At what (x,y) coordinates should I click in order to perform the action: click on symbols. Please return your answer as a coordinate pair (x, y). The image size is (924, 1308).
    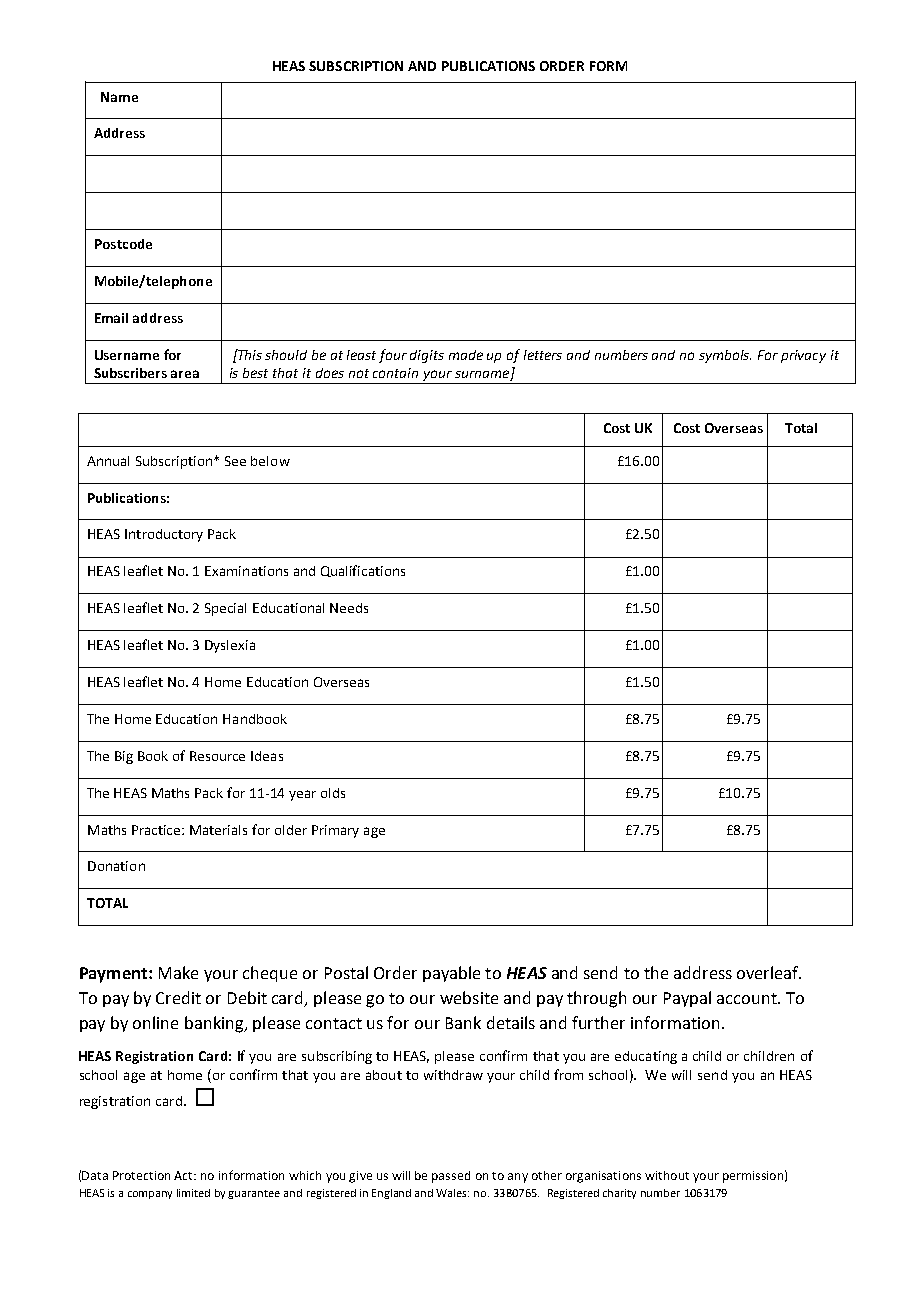
    Looking at the image, I should click on (725, 356).
